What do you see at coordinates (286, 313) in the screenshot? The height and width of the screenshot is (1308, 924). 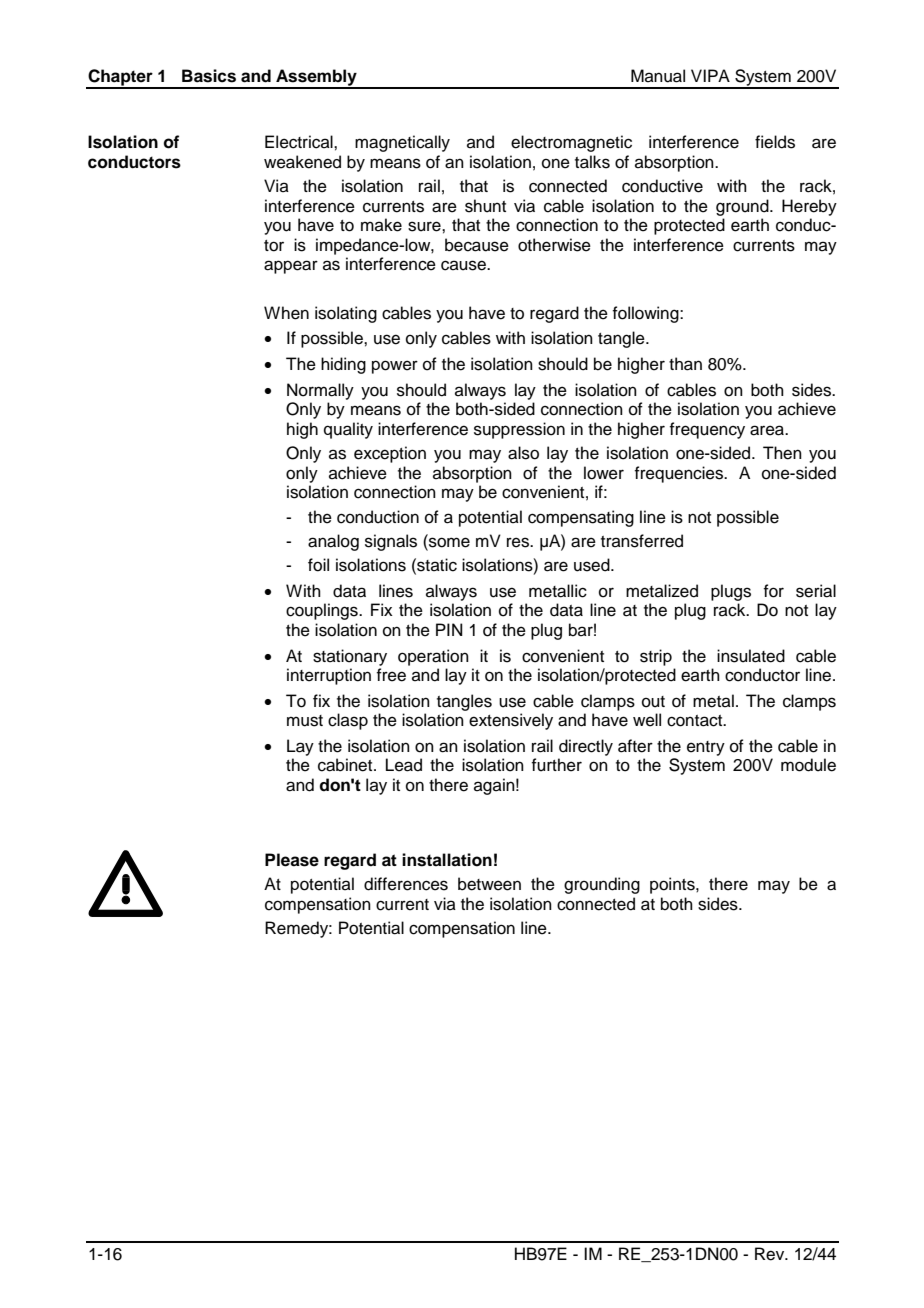 I see `When` at bounding box center [286, 313].
